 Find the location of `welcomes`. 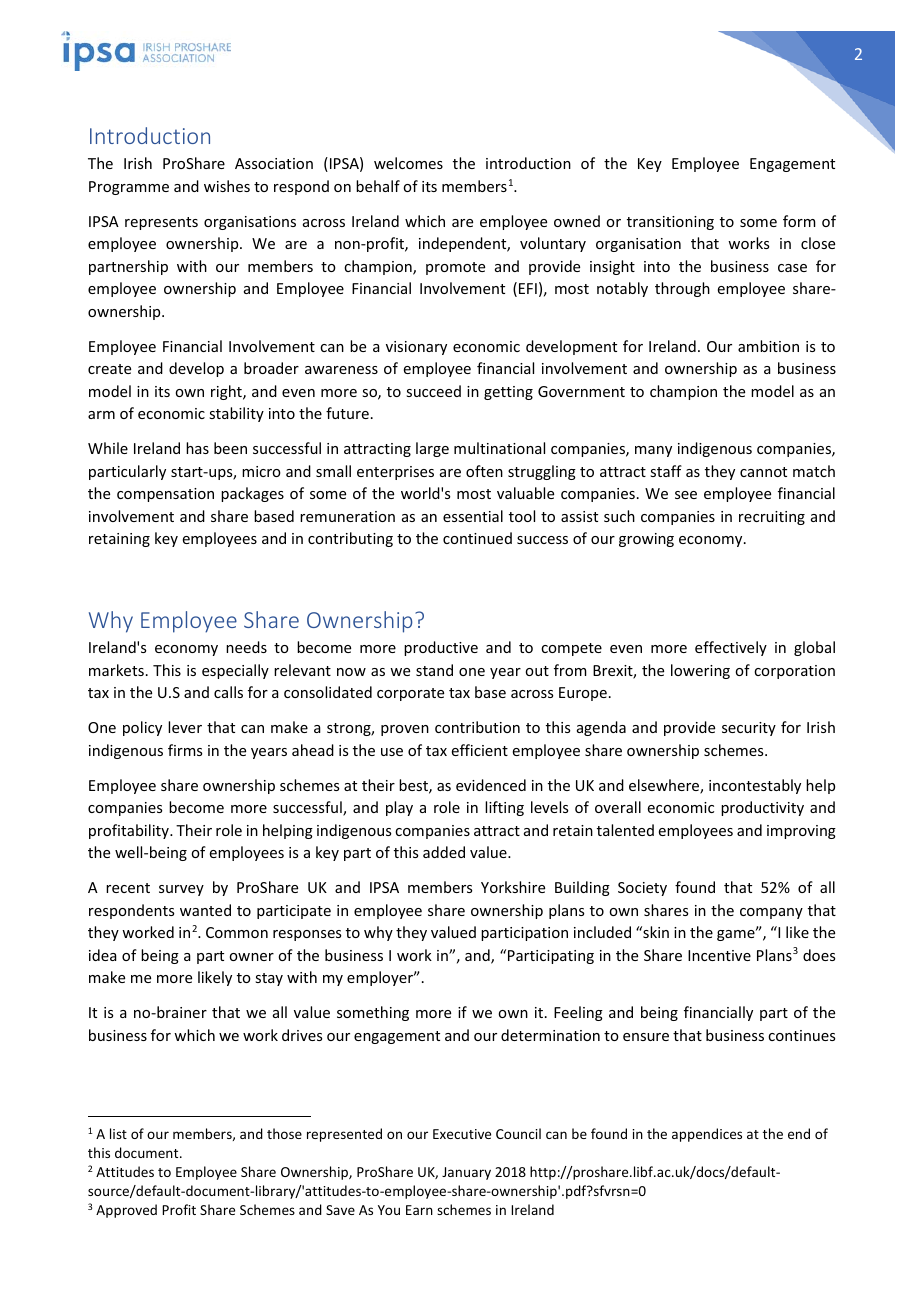

welcomes is located at coordinates (408, 163).
